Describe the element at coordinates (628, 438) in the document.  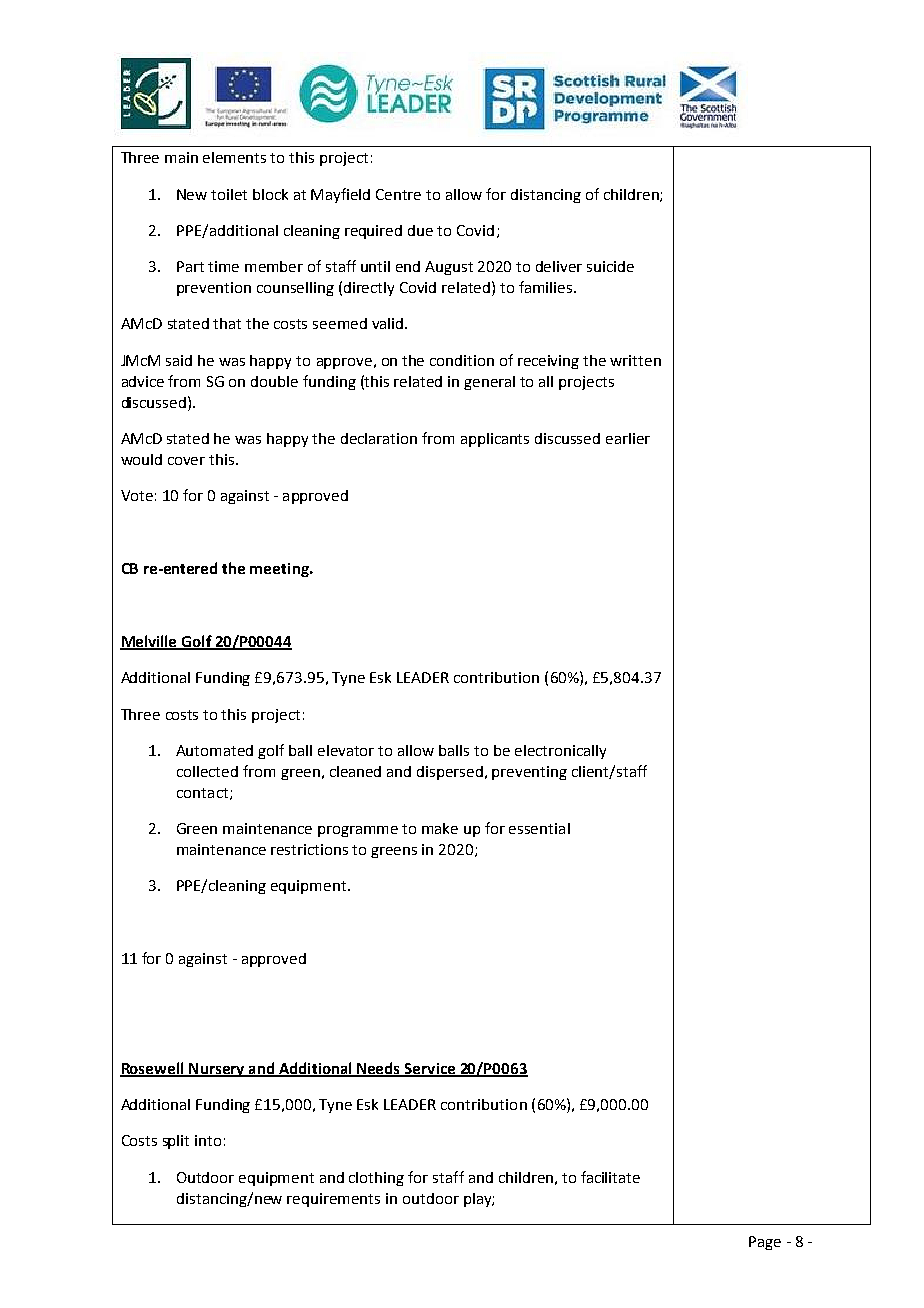
I see `earlier` at that location.
